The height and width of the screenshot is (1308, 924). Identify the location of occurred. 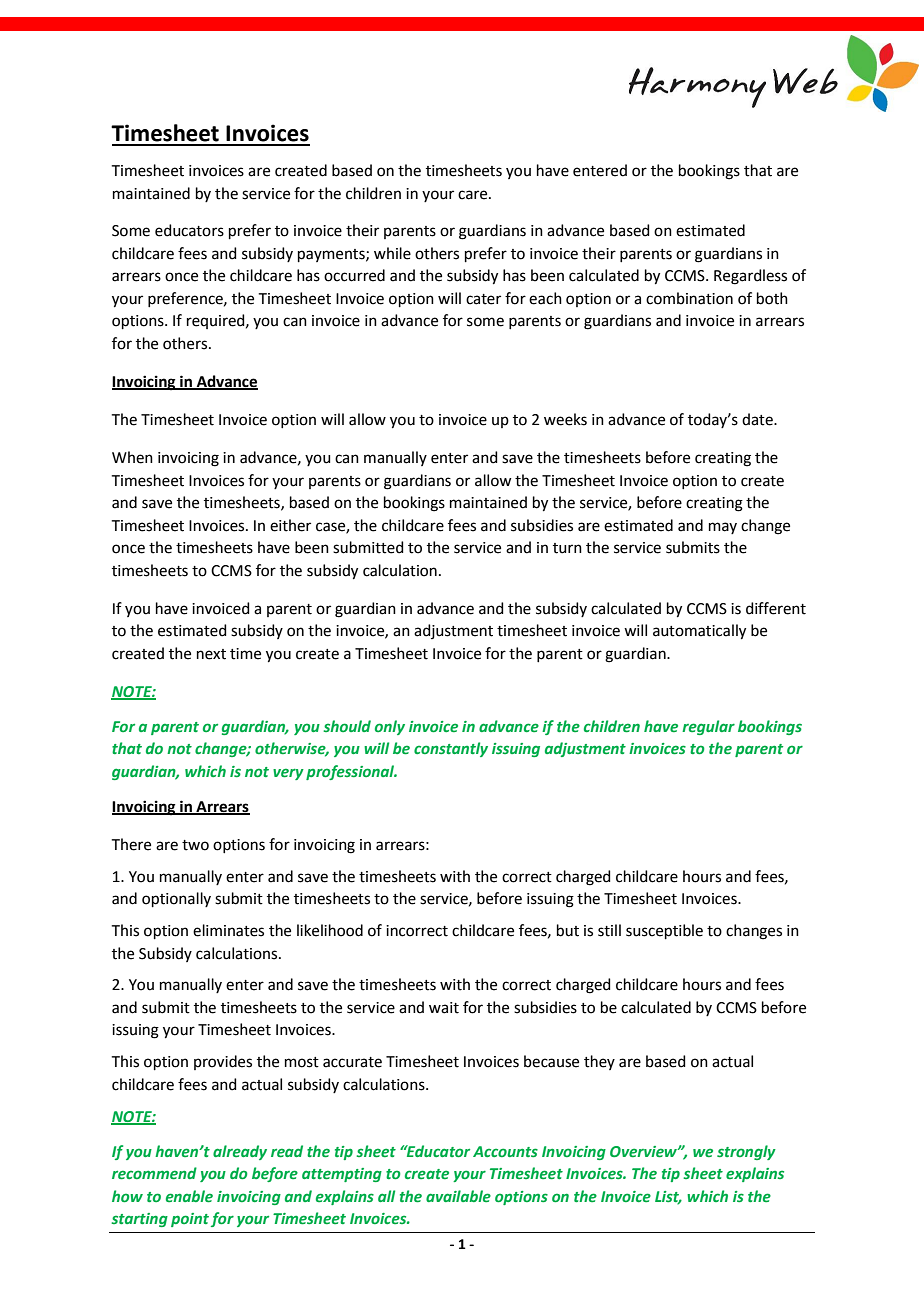
(354, 275).
